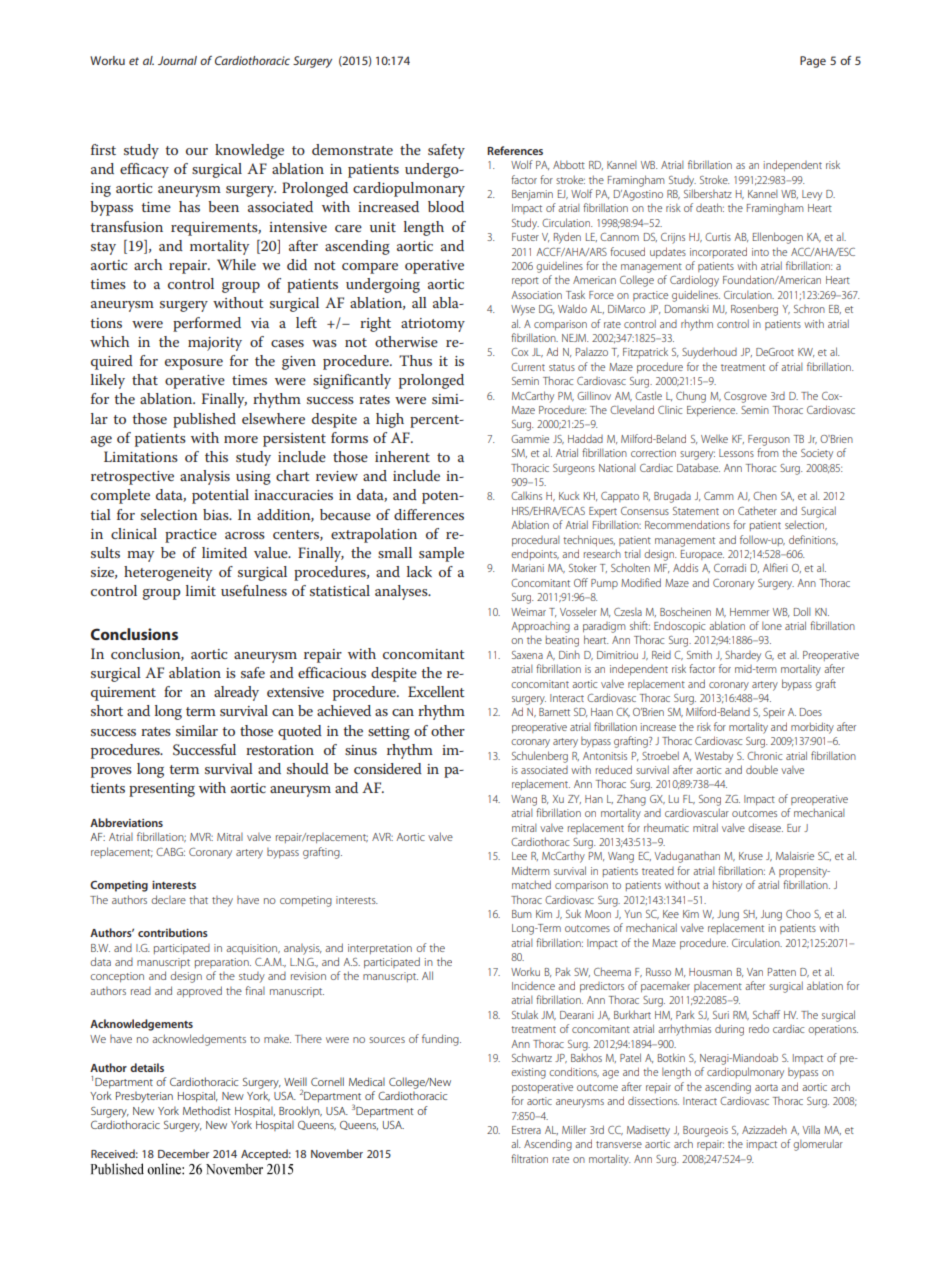 The width and height of the page is (952, 1270). I want to click on Methodist, so click(207, 1110).
